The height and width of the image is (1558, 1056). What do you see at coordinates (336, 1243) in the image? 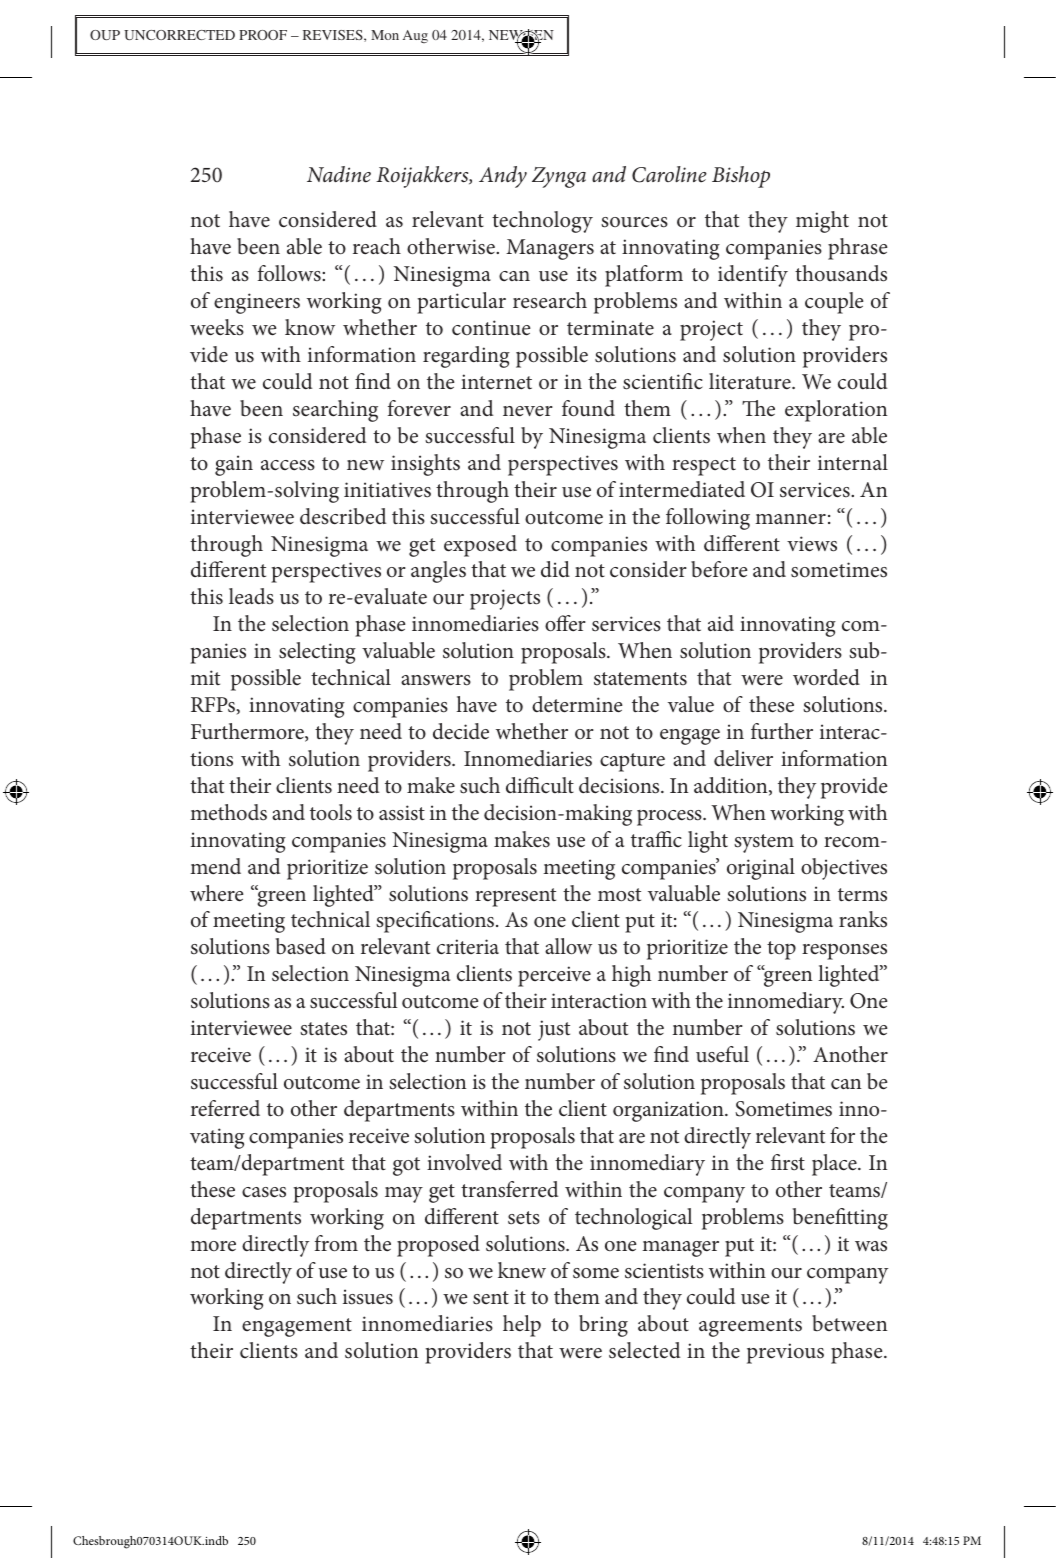
I see `from` at bounding box center [336, 1243].
